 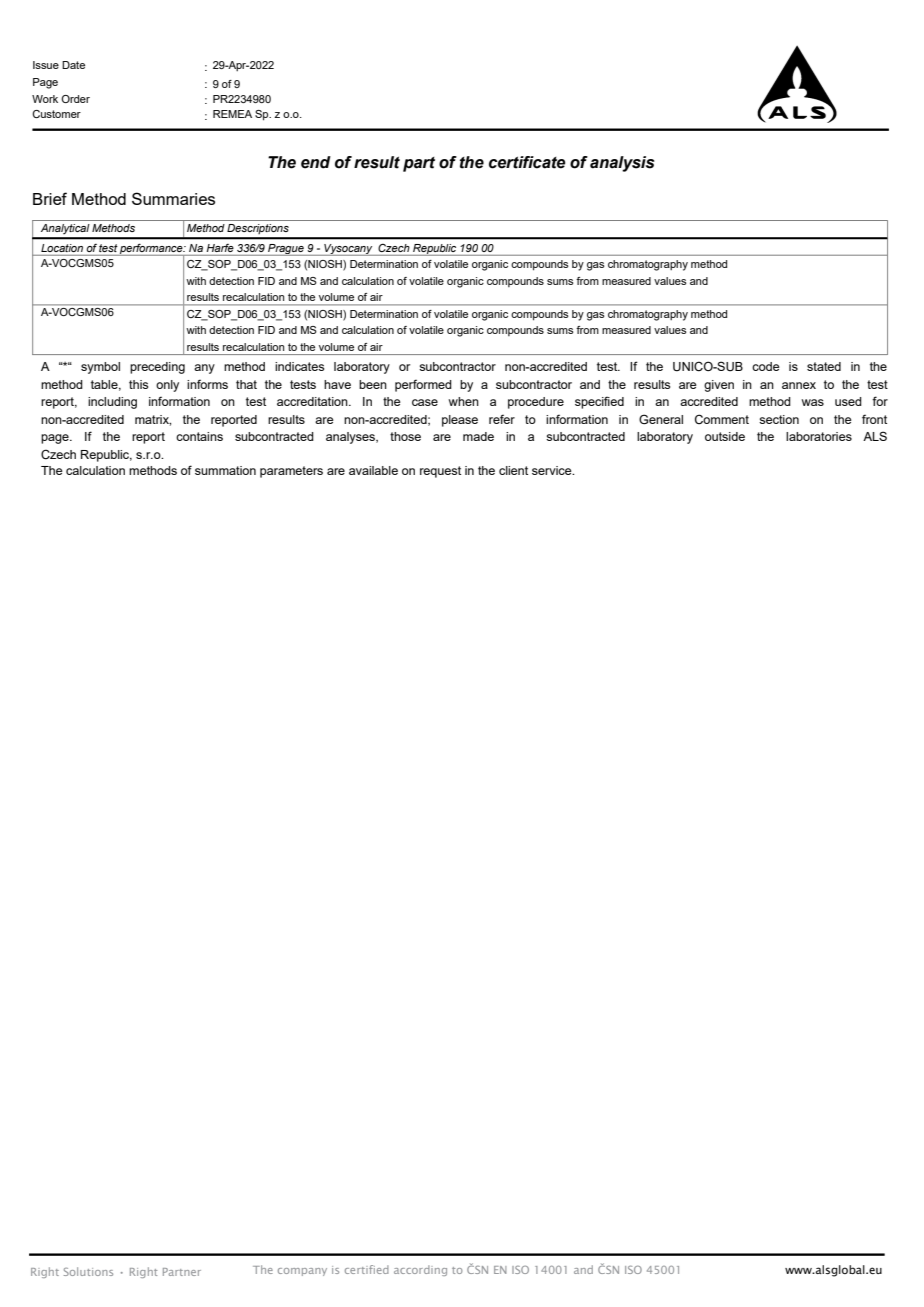 What do you see at coordinates (420, 1270) in the screenshot?
I see `according` at bounding box center [420, 1270].
